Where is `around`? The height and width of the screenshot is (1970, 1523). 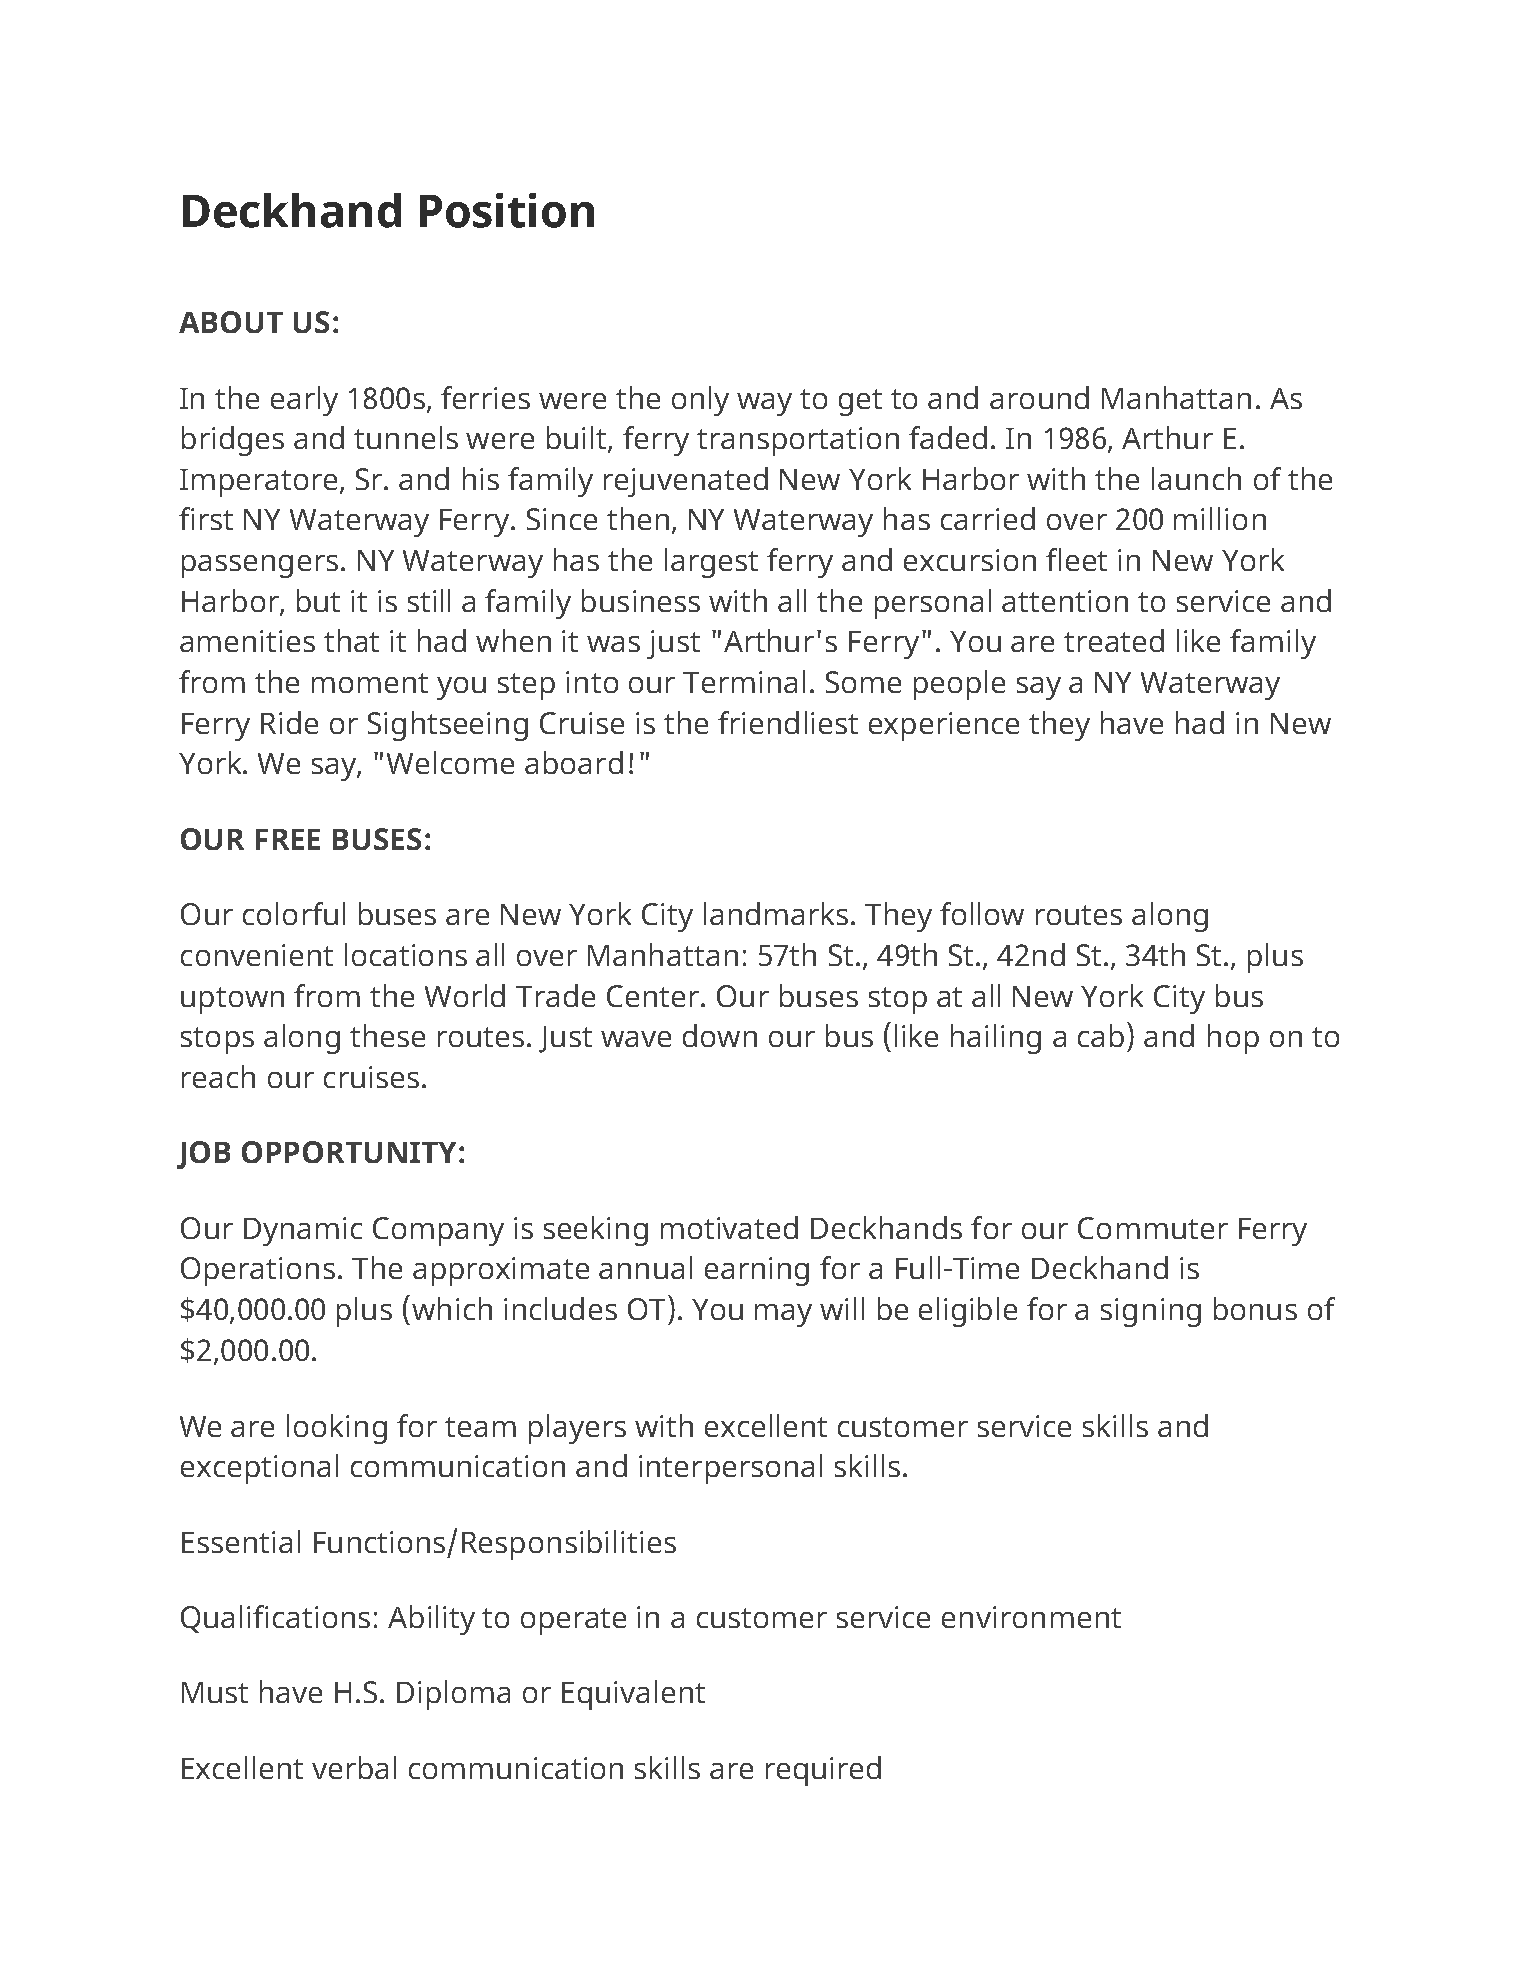 around is located at coordinates (1039, 397).
